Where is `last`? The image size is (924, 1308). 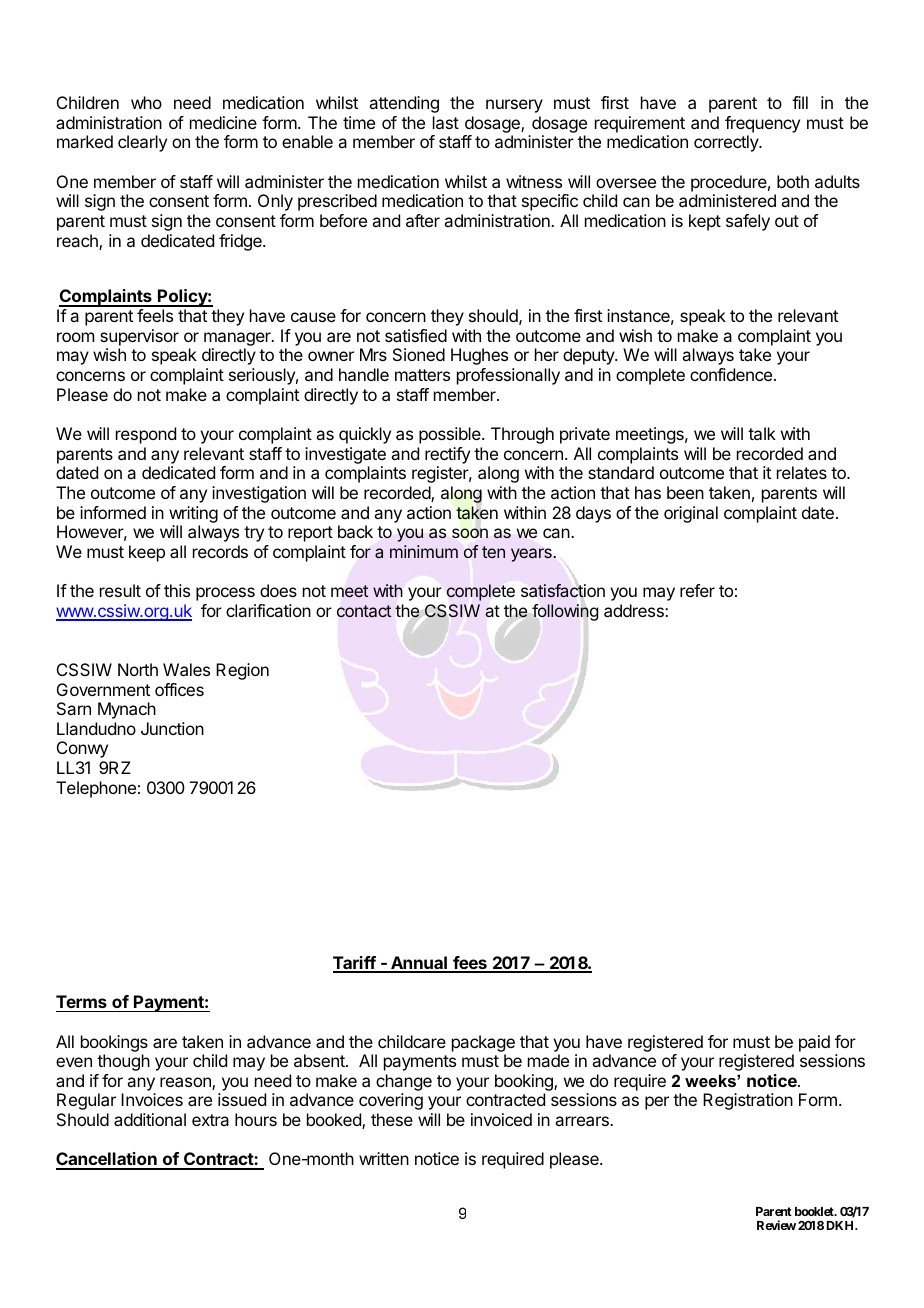 last is located at coordinates (446, 122).
